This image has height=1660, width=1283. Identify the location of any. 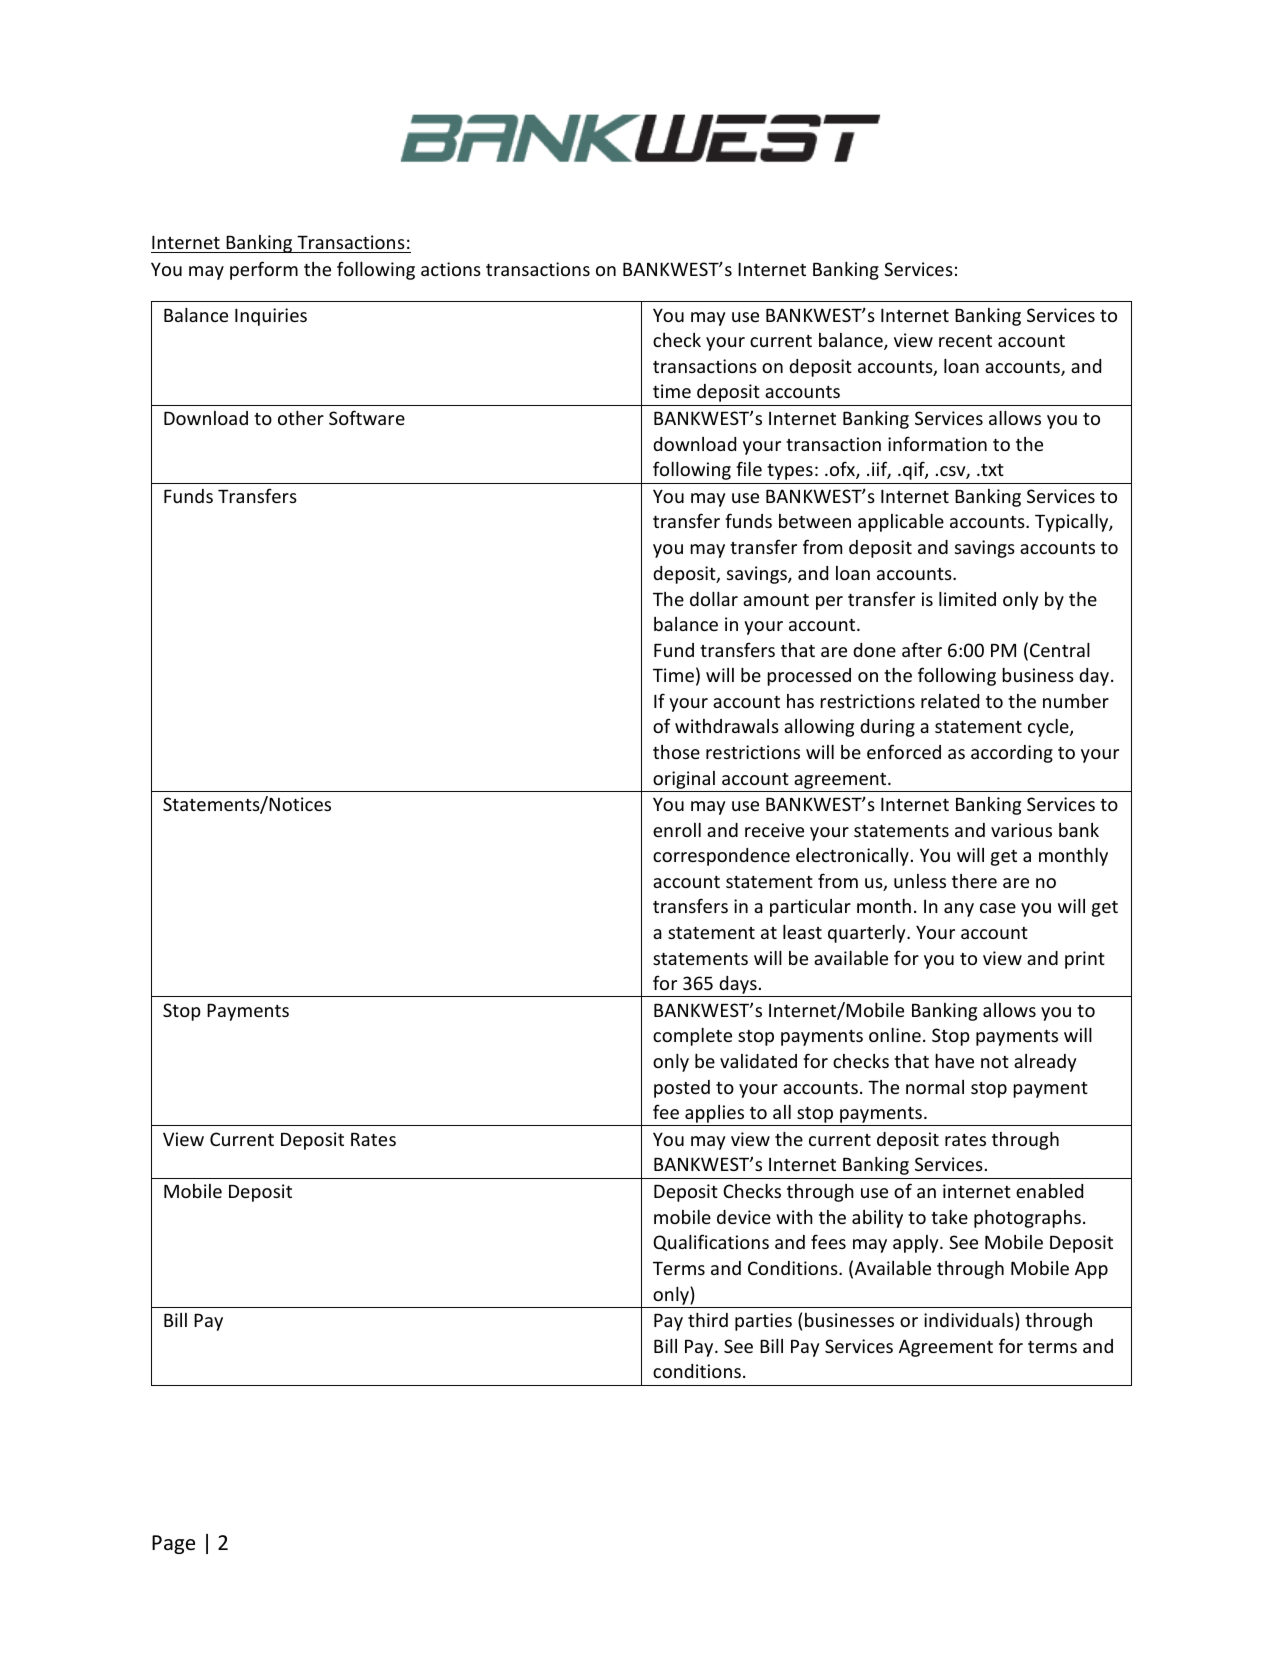
(959, 910).
